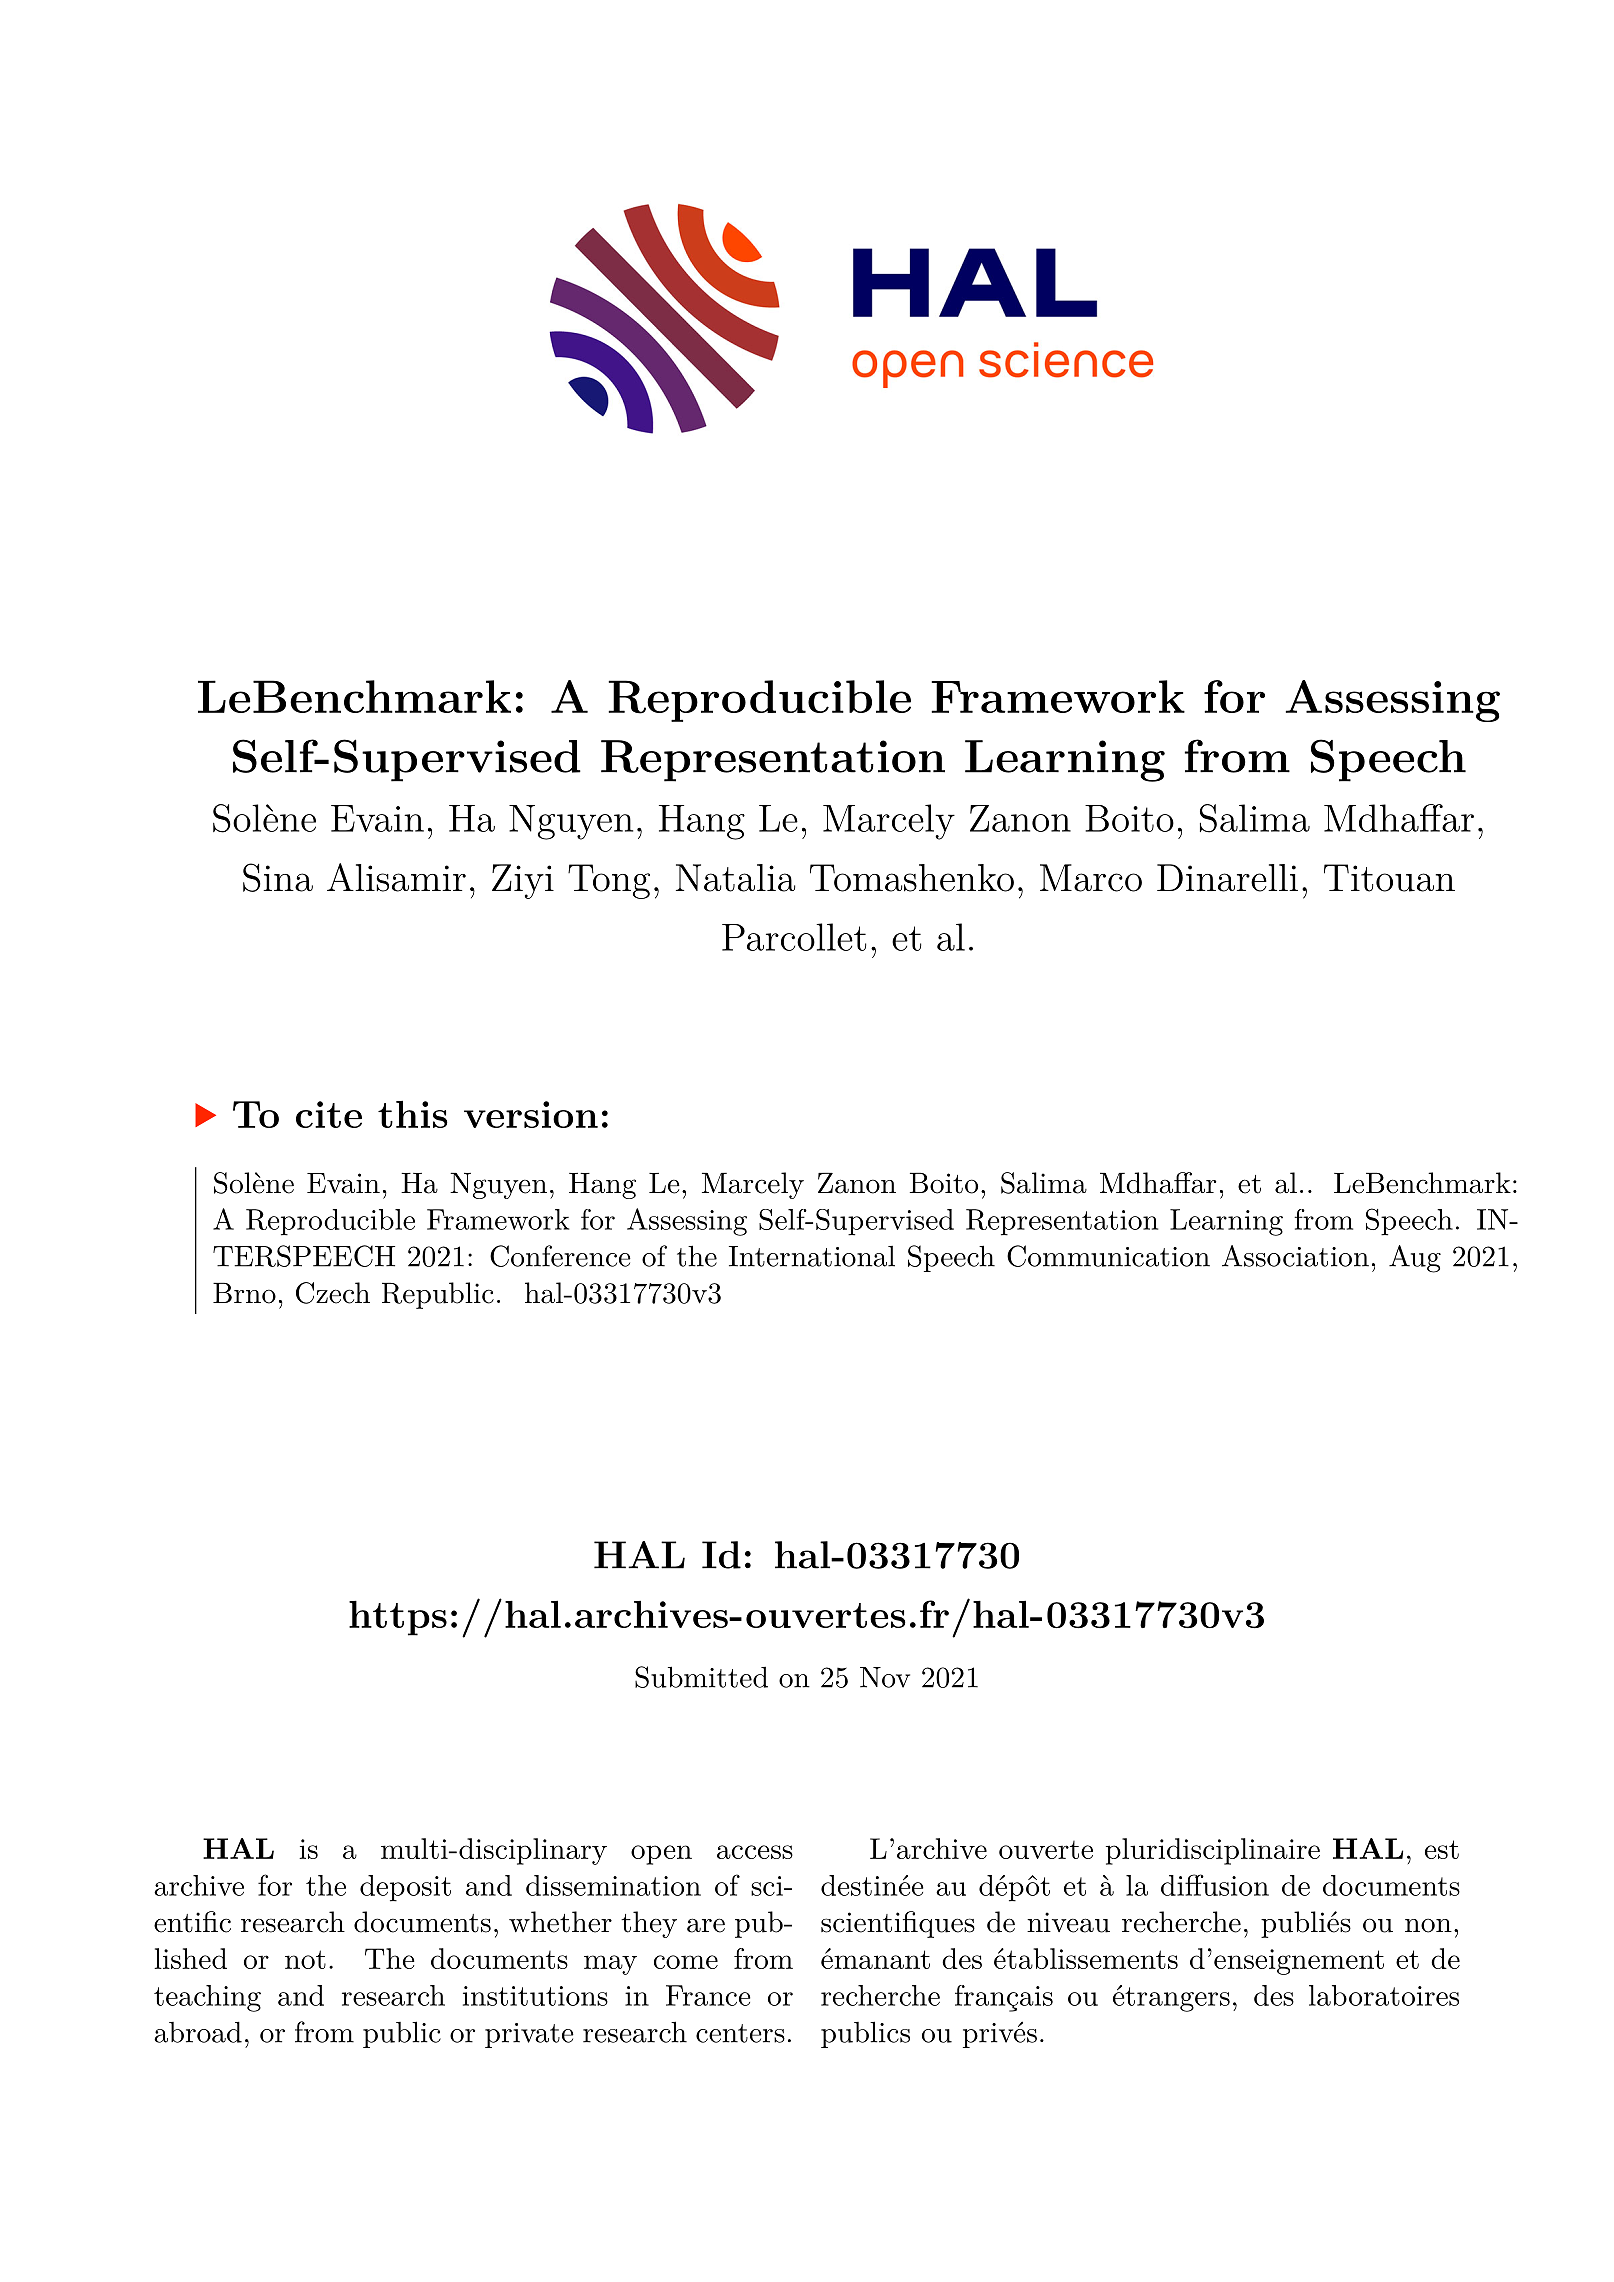 The image size is (1614, 2282). What do you see at coordinates (1295, 1256) in the image?
I see `Association` at bounding box center [1295, 1256].
